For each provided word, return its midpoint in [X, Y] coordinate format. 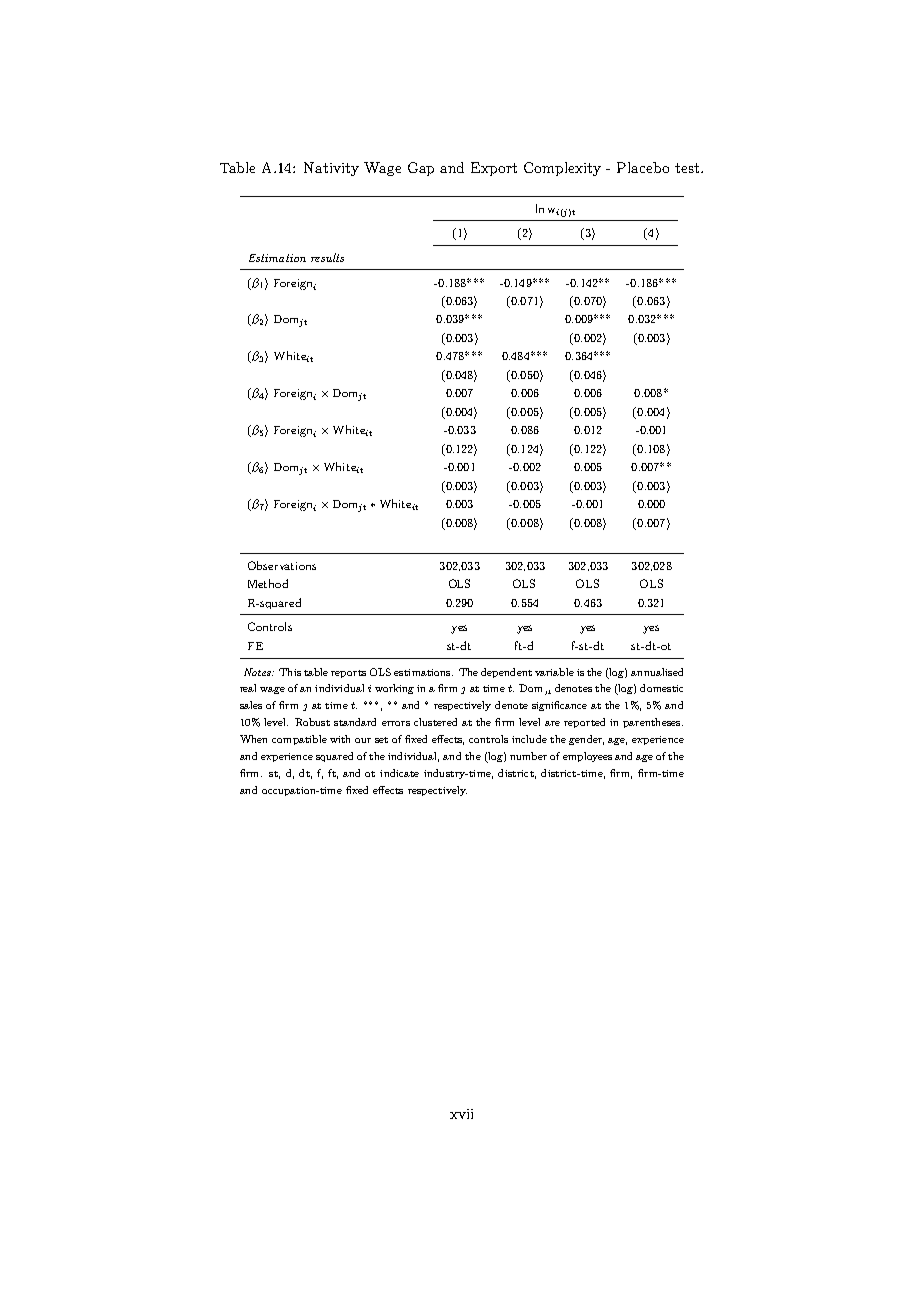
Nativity [331, 169]
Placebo [643, 167]
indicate [399, 773]
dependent [506, 673]
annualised [657, 672]
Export [494, 169]
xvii [461, 1114]
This [290, 672]
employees [587, 757]
